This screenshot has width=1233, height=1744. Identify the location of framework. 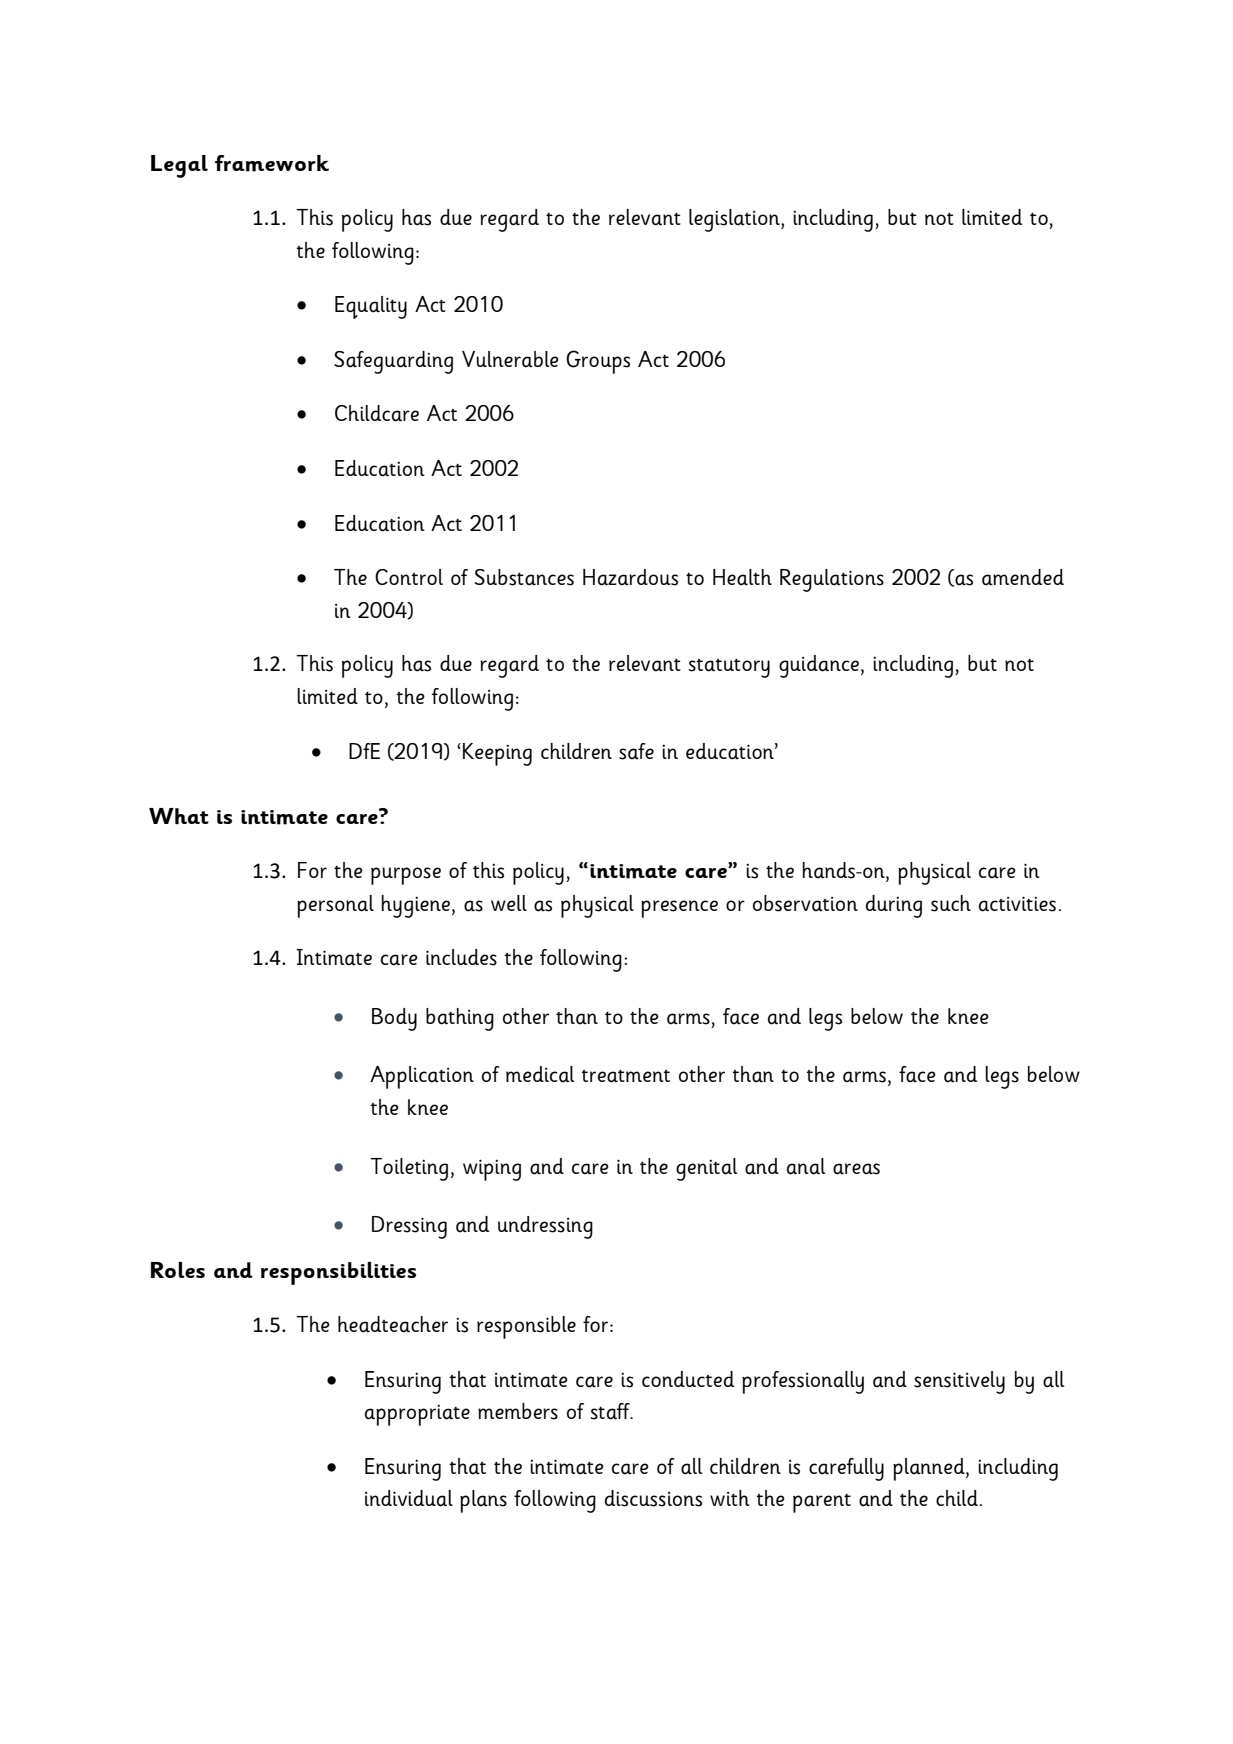
(272, 163).
